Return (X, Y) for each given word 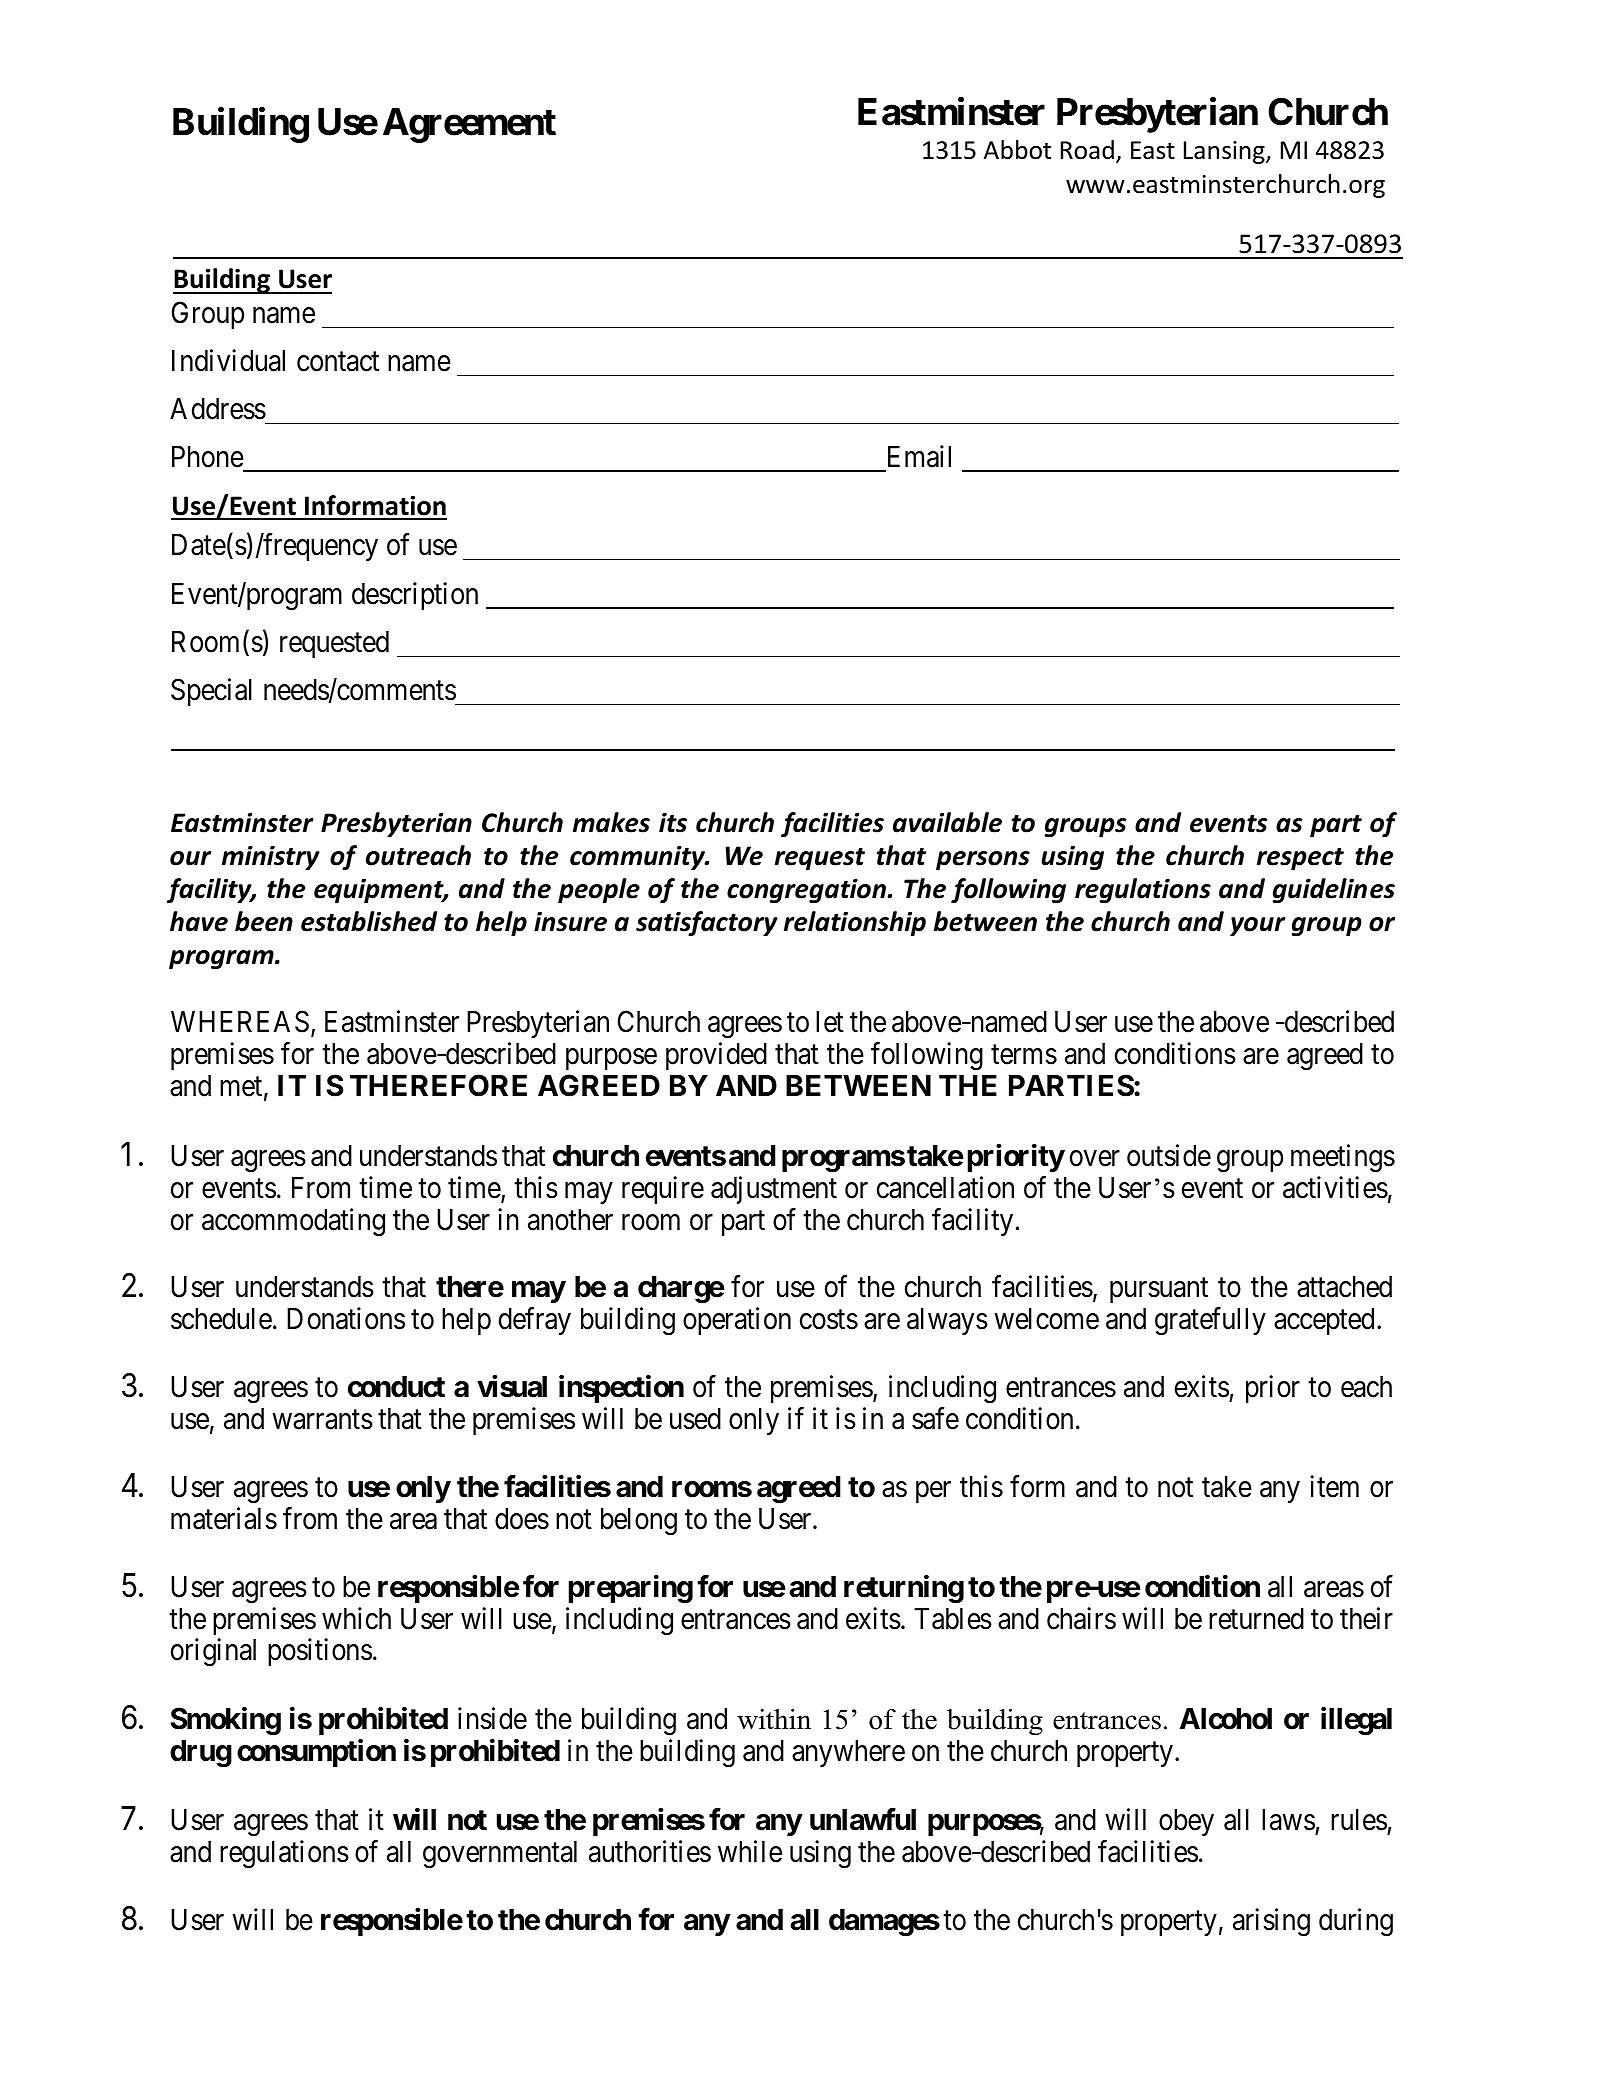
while (750, 1851)
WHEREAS (240, 1021)
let (830, 1022)
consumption (316, 1753)
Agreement (469, 125)
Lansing (1225, 152)
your (1257, 926)
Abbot (1017, 150)
